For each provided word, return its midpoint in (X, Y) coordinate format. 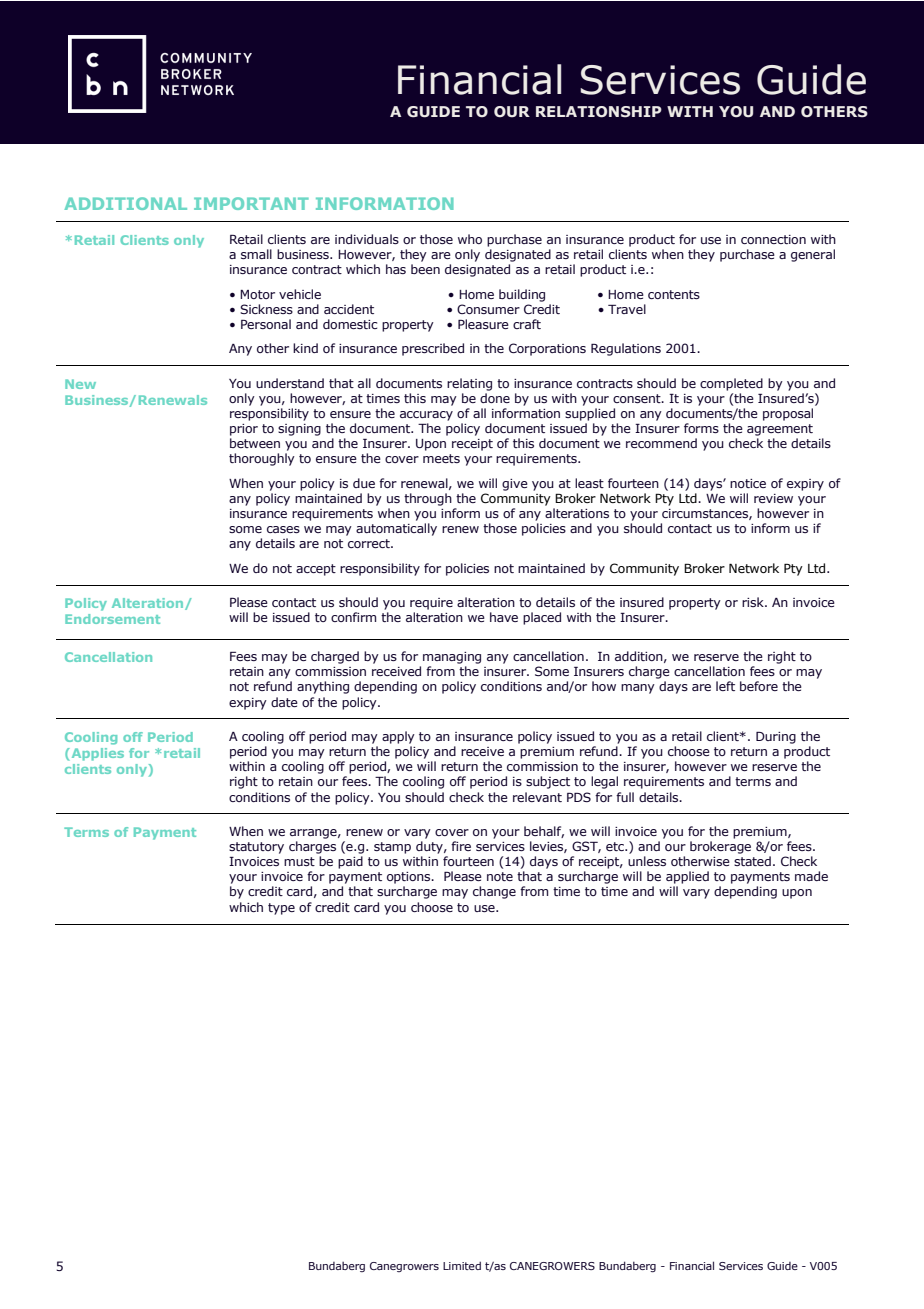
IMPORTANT (251, 203)
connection (773, 239)
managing (452, 658)
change (494, 892)
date (284, 702)
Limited (462, 1265)
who (470, 239)
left (725, 686)
